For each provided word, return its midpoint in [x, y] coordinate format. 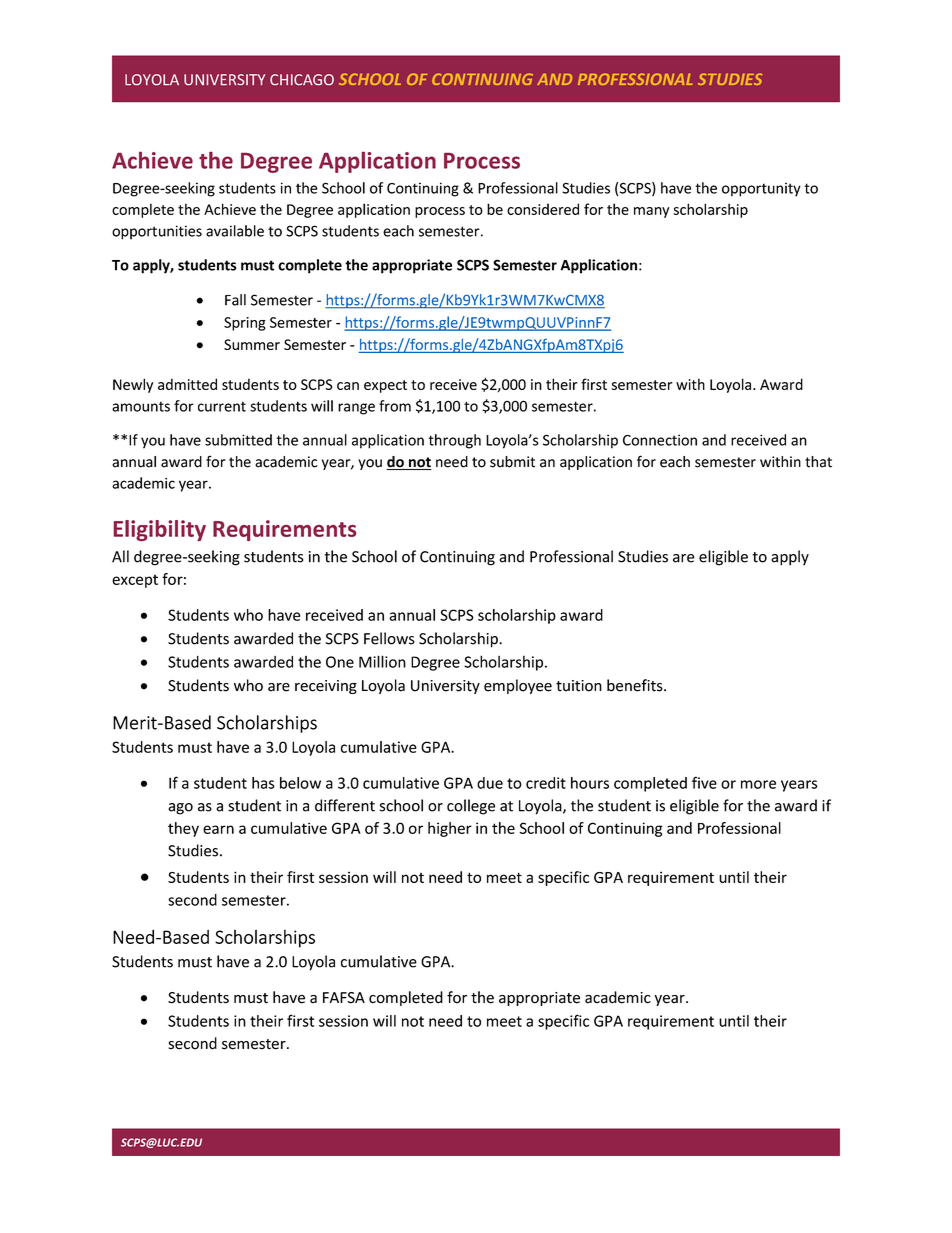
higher [450, 829]
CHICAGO [302, 79]
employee [518, 686]
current [222, 406]
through [454, 441]
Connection [660, 440]
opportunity [761, 190]
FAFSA [344, 998]
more [758, 784]
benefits [636, 685]
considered [543, 209]
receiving [326, 687]
